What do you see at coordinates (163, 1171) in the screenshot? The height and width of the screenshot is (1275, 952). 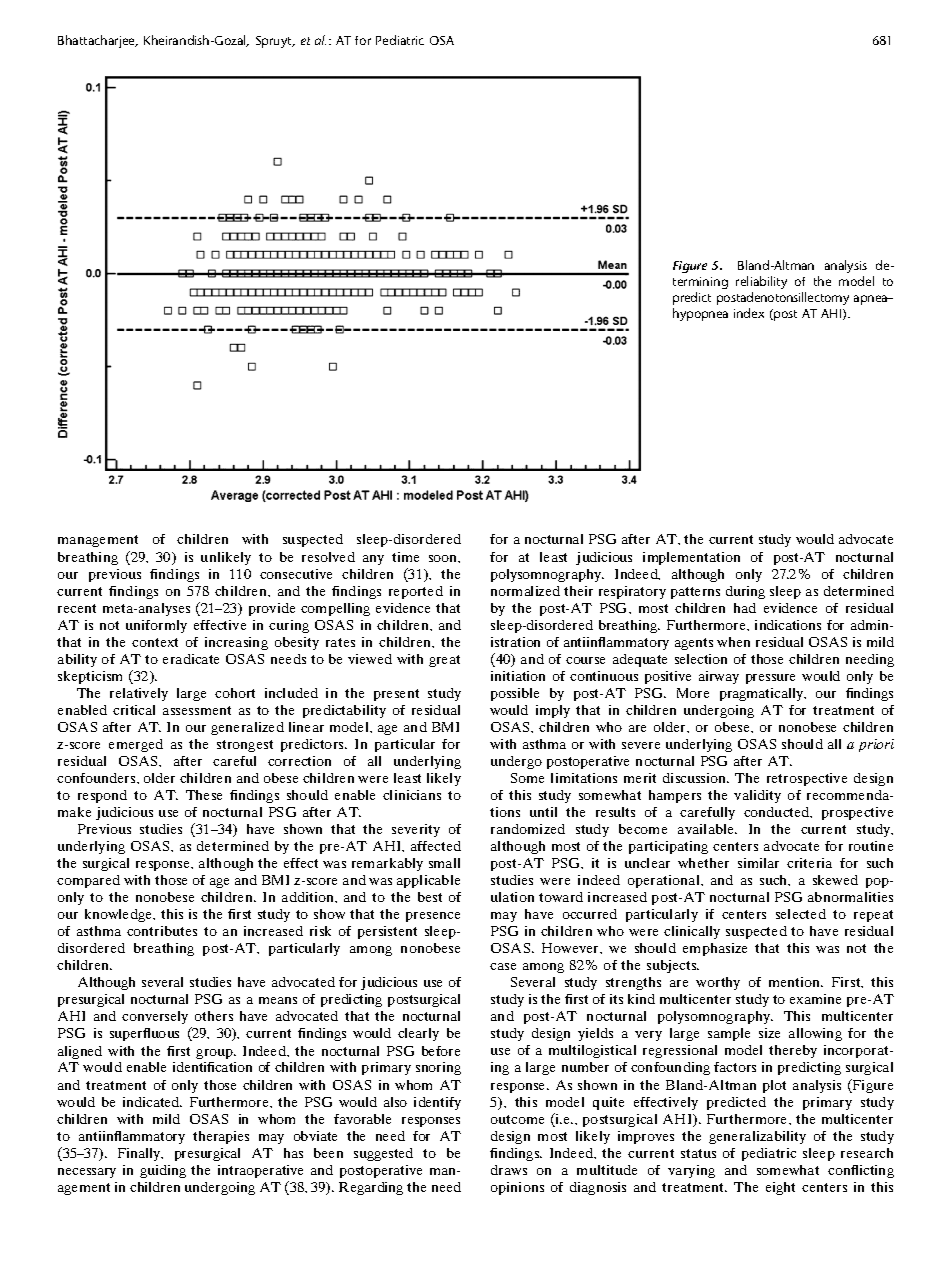 I see `guiding` at bounding box center [163, 1171].
